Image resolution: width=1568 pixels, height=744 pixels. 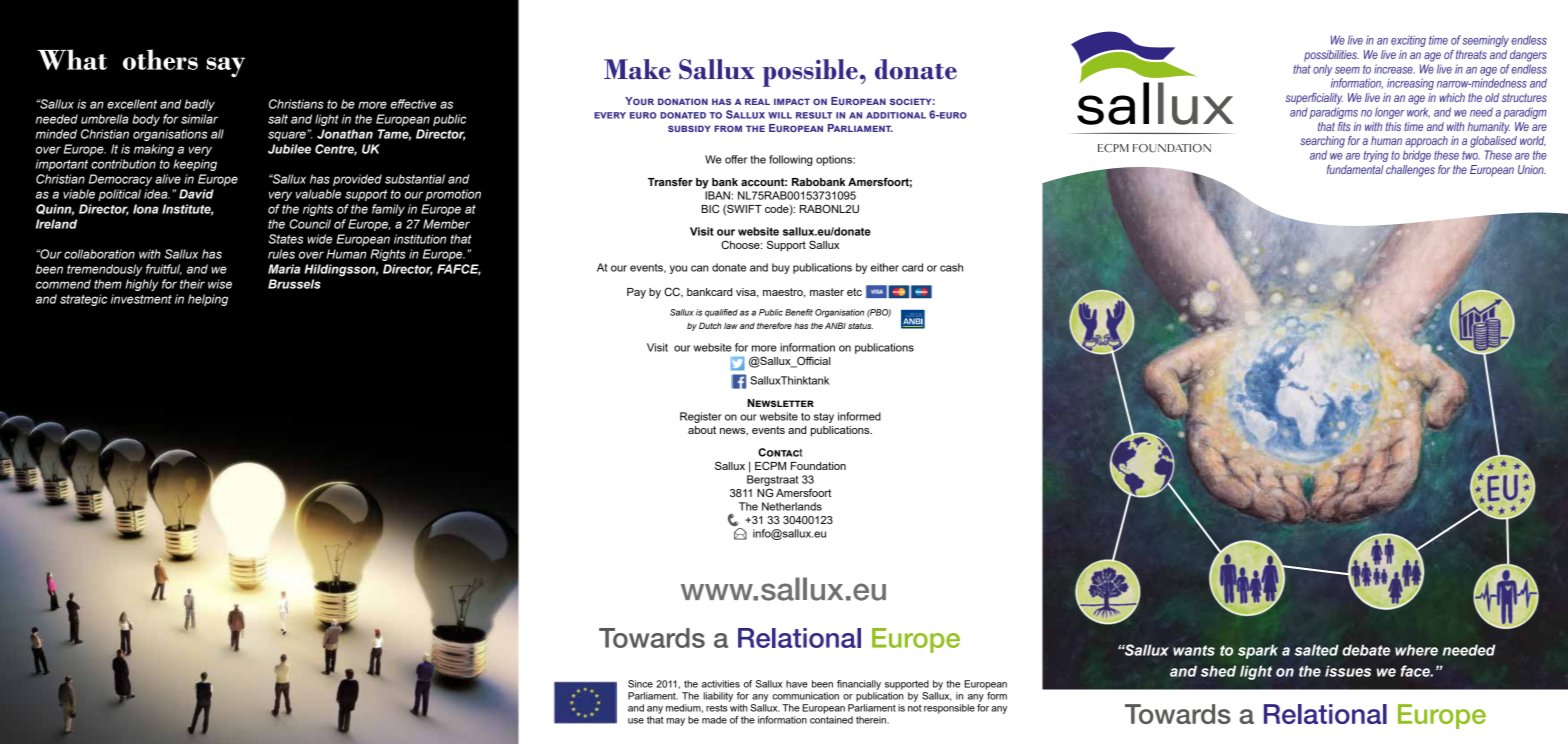 I want to click on others, so click(x=160, y=59).
